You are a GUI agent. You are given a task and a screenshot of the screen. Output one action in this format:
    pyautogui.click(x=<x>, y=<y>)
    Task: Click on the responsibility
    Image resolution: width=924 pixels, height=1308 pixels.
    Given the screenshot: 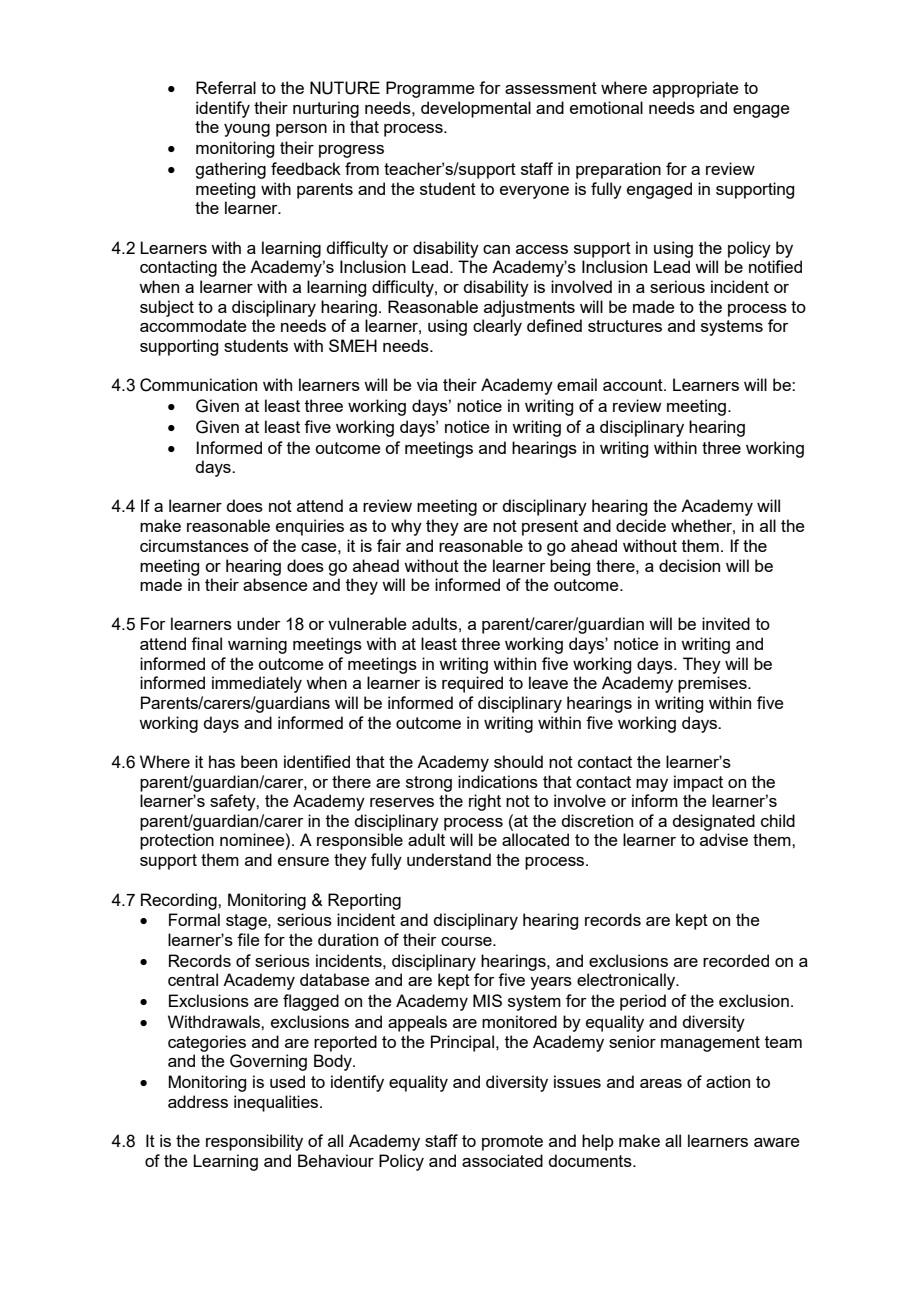 What is the action you would take?
    pyautogui.click(x=254, y=1142)
